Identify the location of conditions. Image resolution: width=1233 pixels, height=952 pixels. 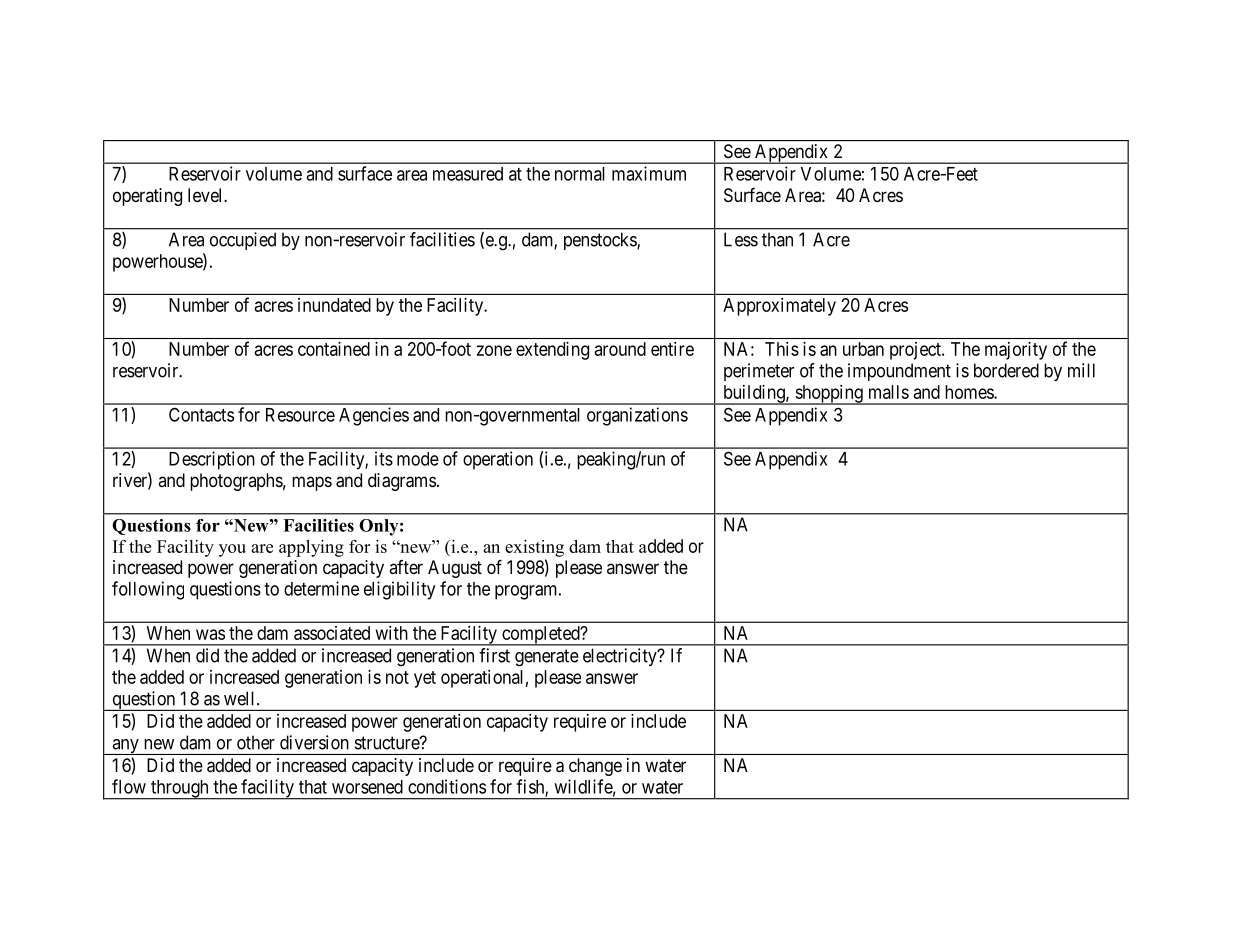
(447, 786).
